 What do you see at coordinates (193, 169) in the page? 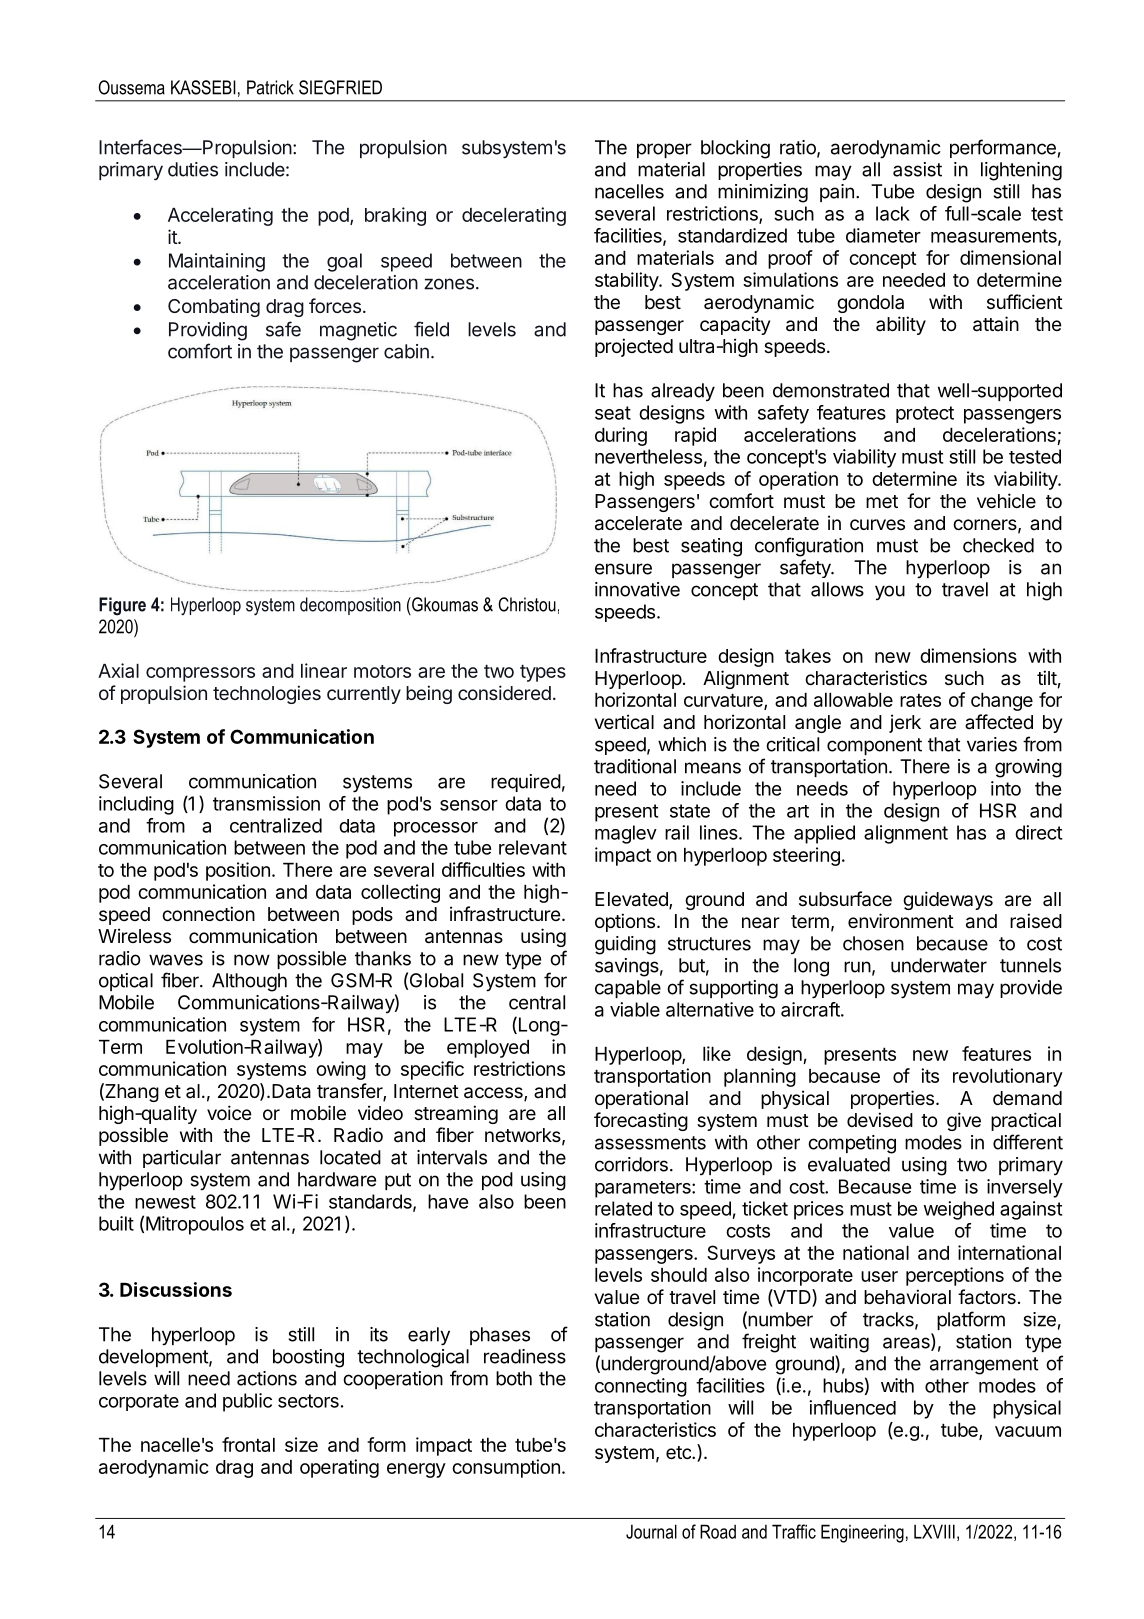
I see `duties` at bounding box center [193, 169].
